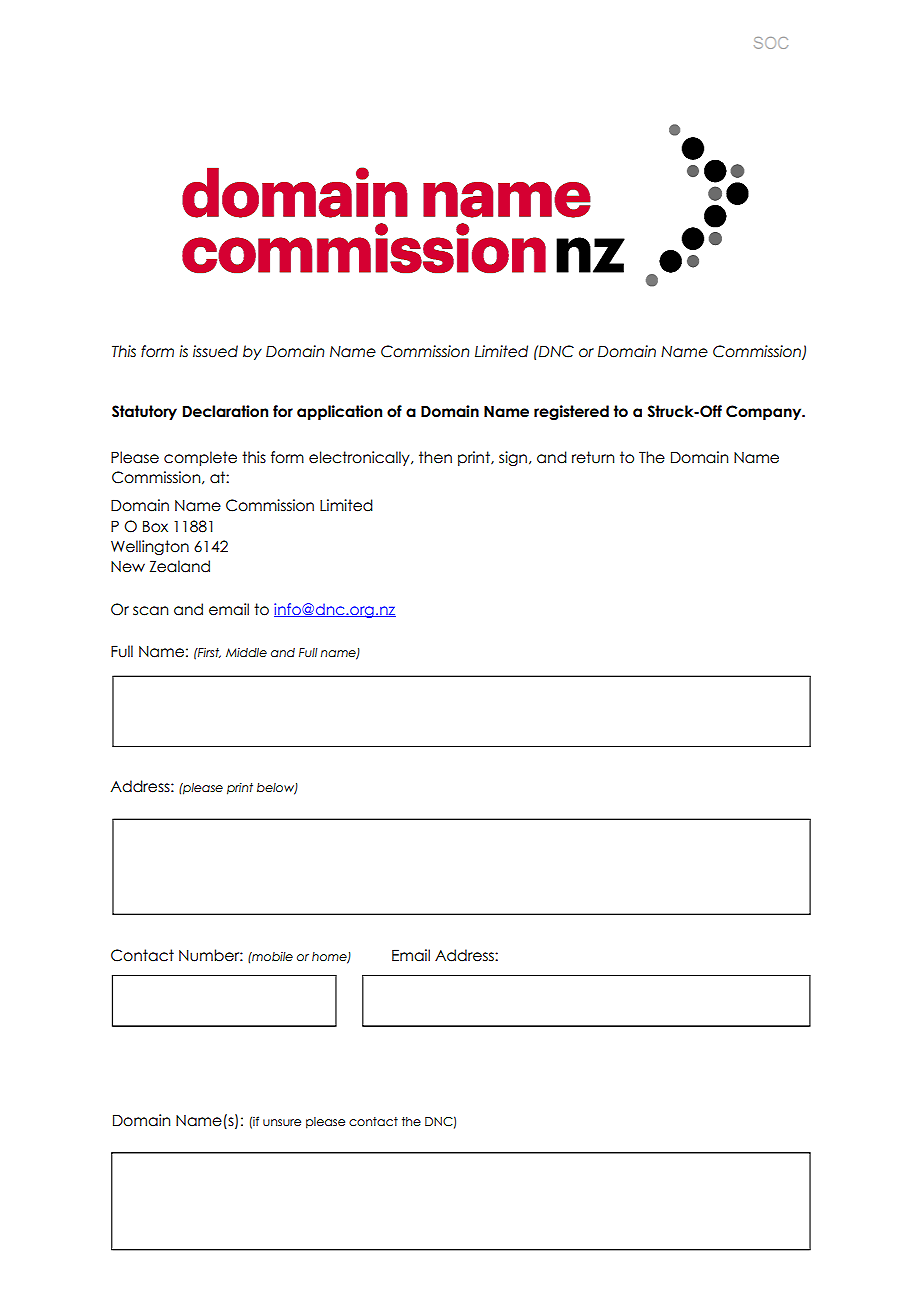 This image has height=1308, width=924. Describe the element at coordinates (215, 351) in the image. I see `issued` at that location.
